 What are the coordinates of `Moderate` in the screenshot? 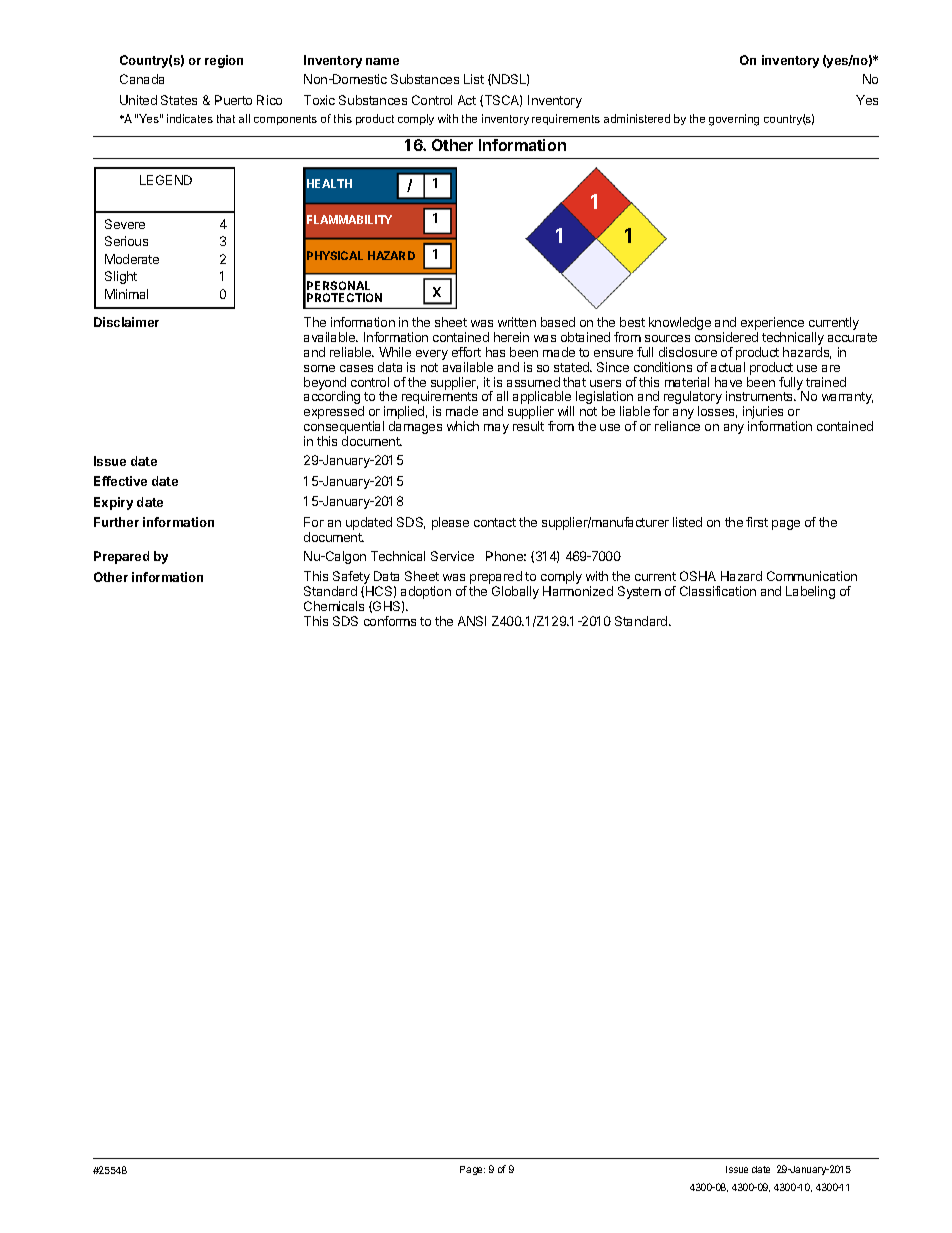 It's located at (132, 259).
